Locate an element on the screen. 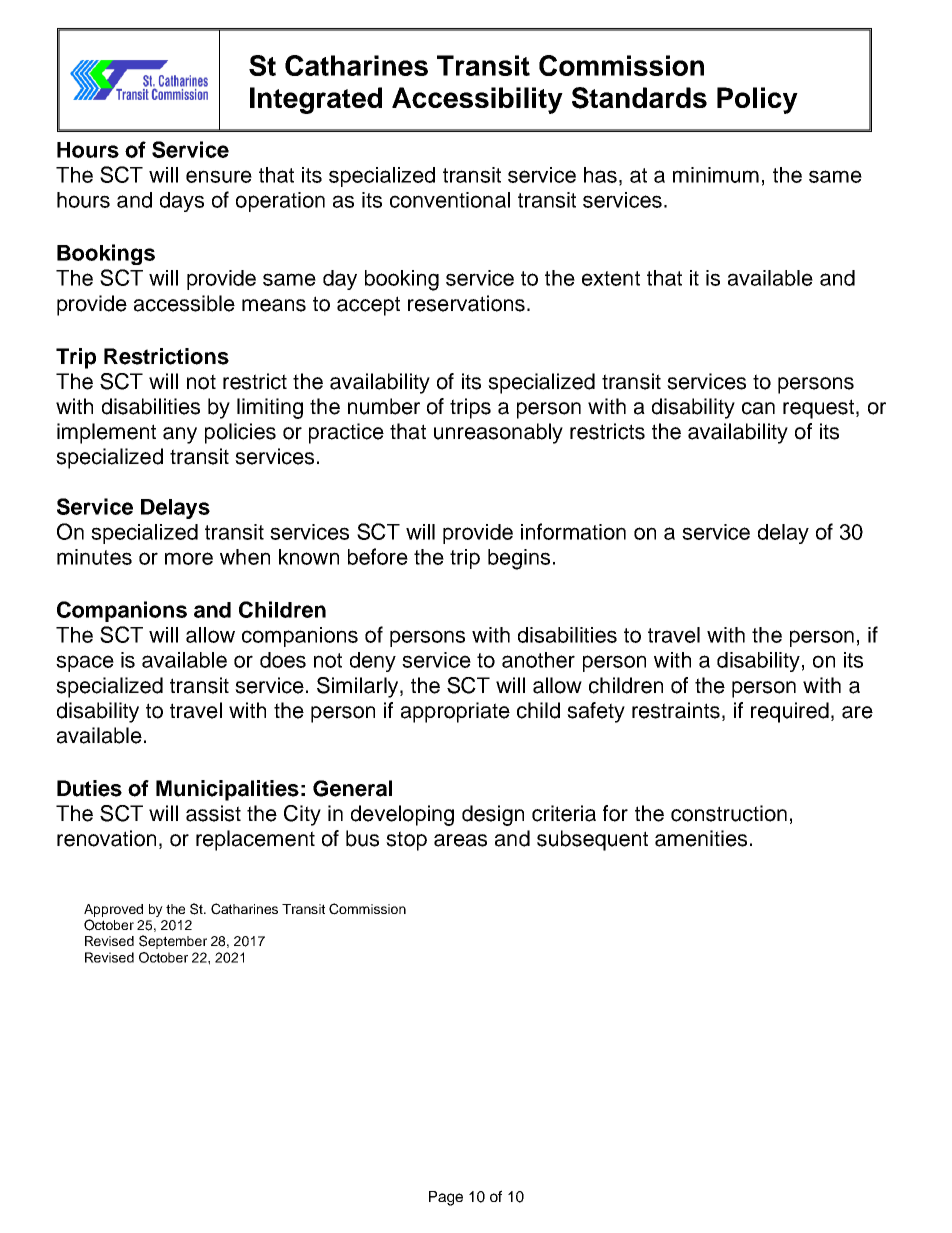 This screenshot has width=952, height=1233. Page is located at coordinates (446, 1198).
